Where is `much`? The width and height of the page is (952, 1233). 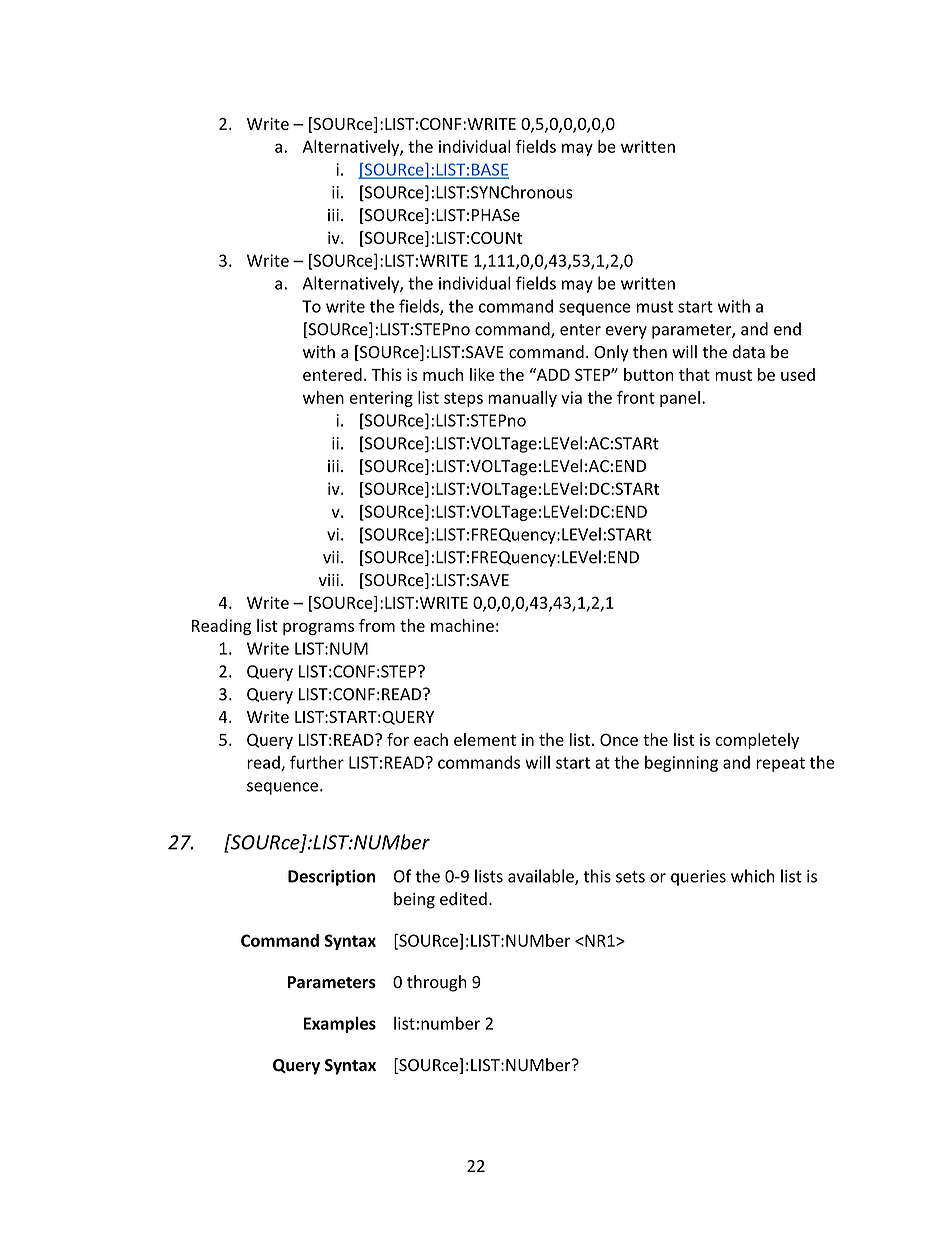
much is located at coordinates (443, 374).
